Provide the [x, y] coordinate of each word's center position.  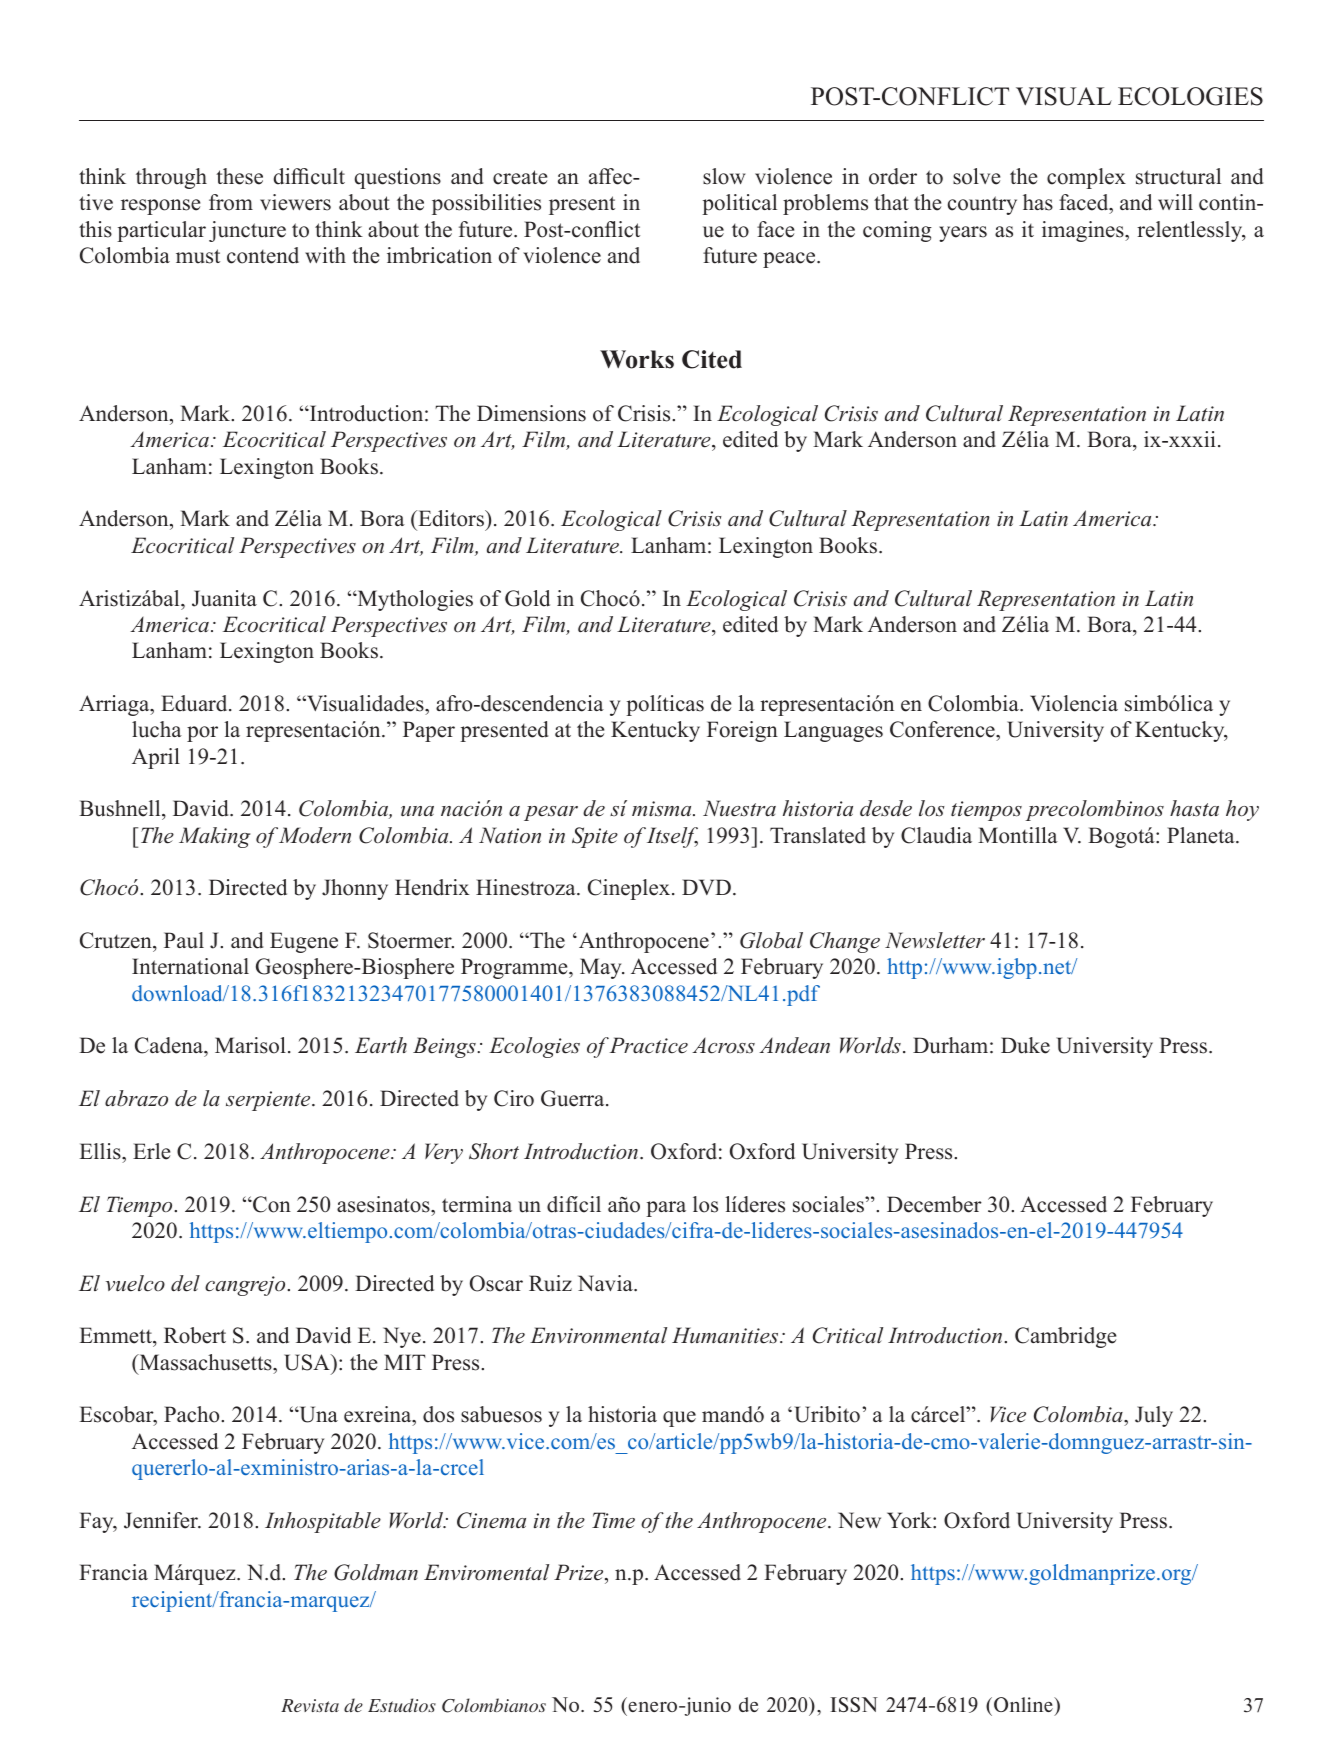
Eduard [195, 703]
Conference [943, 731]
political [739, 204]
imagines [1084, 231]
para [666, 1209]
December [934, 1204]
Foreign [742, 731]
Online [1024, 1704]
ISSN [854, 1704]
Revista [310, 1705]
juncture [247, 231]
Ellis [101, 1151]
